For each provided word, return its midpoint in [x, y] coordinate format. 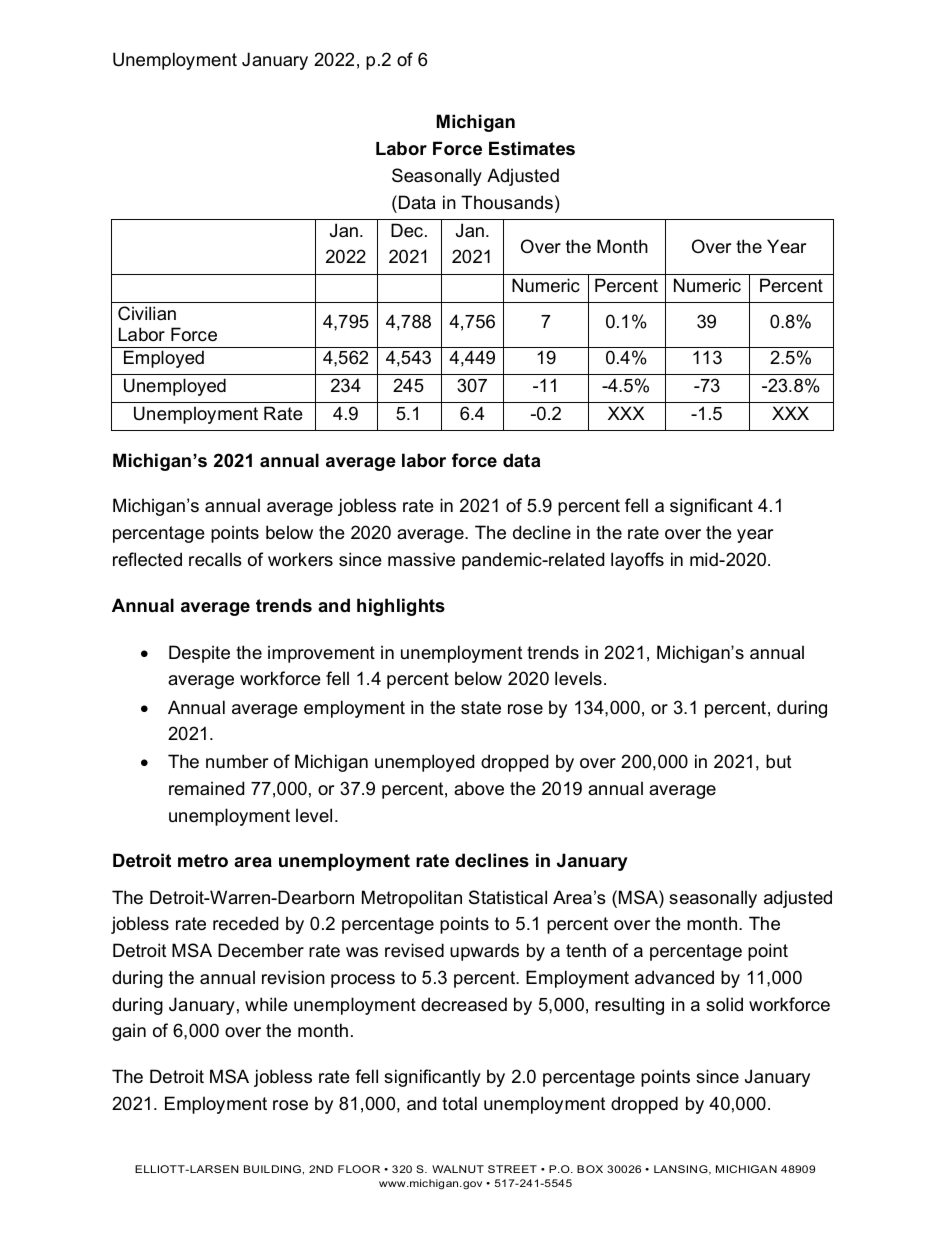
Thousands [507, 202]
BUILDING [272, 1169]
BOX [590, 1169]
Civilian [147, 313]
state [481, 708]
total [459, 1103]
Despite [199, 654]
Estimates [532, 148]
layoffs [637, 561]
